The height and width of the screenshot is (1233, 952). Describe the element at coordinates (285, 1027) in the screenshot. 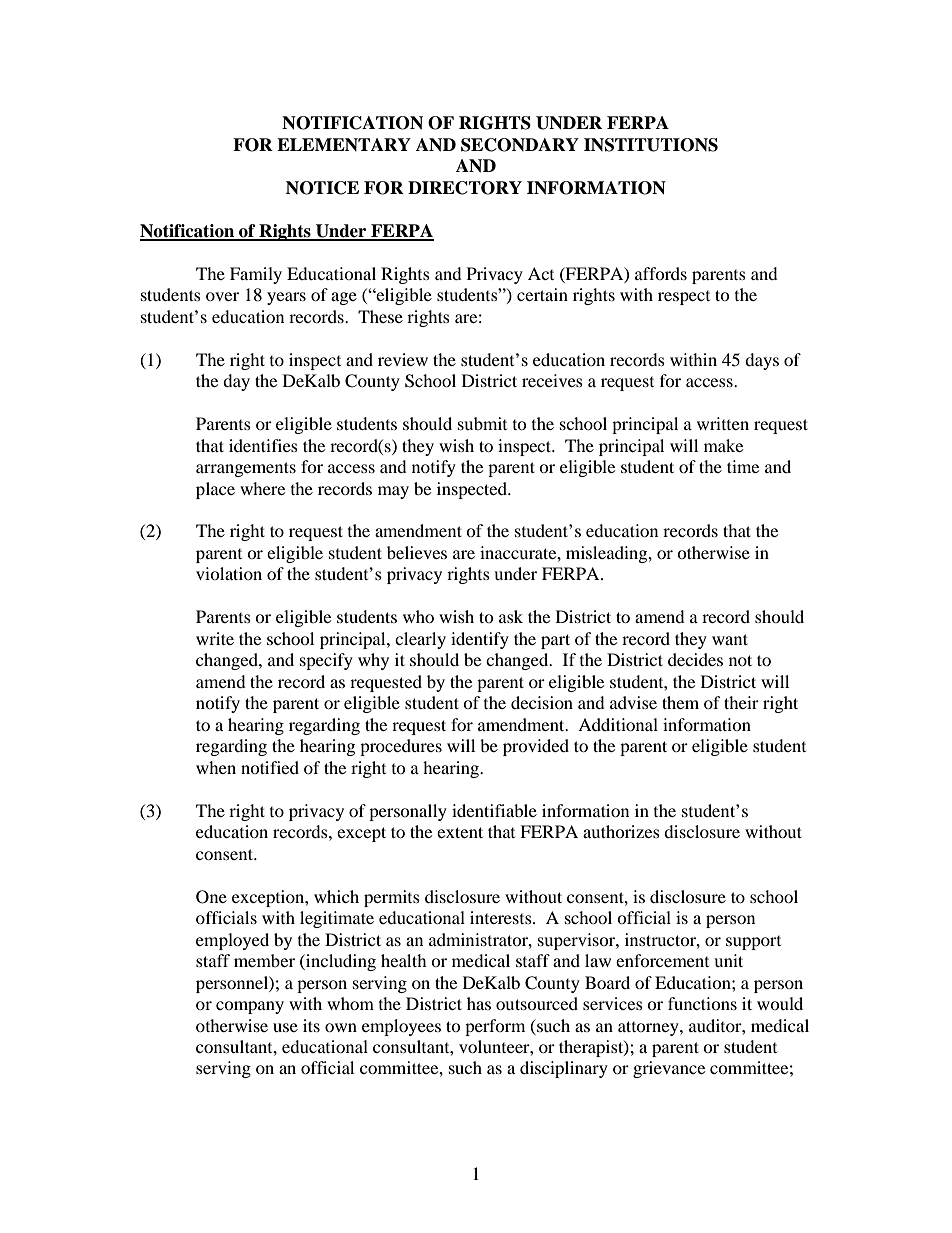

I see `use` at that location.
